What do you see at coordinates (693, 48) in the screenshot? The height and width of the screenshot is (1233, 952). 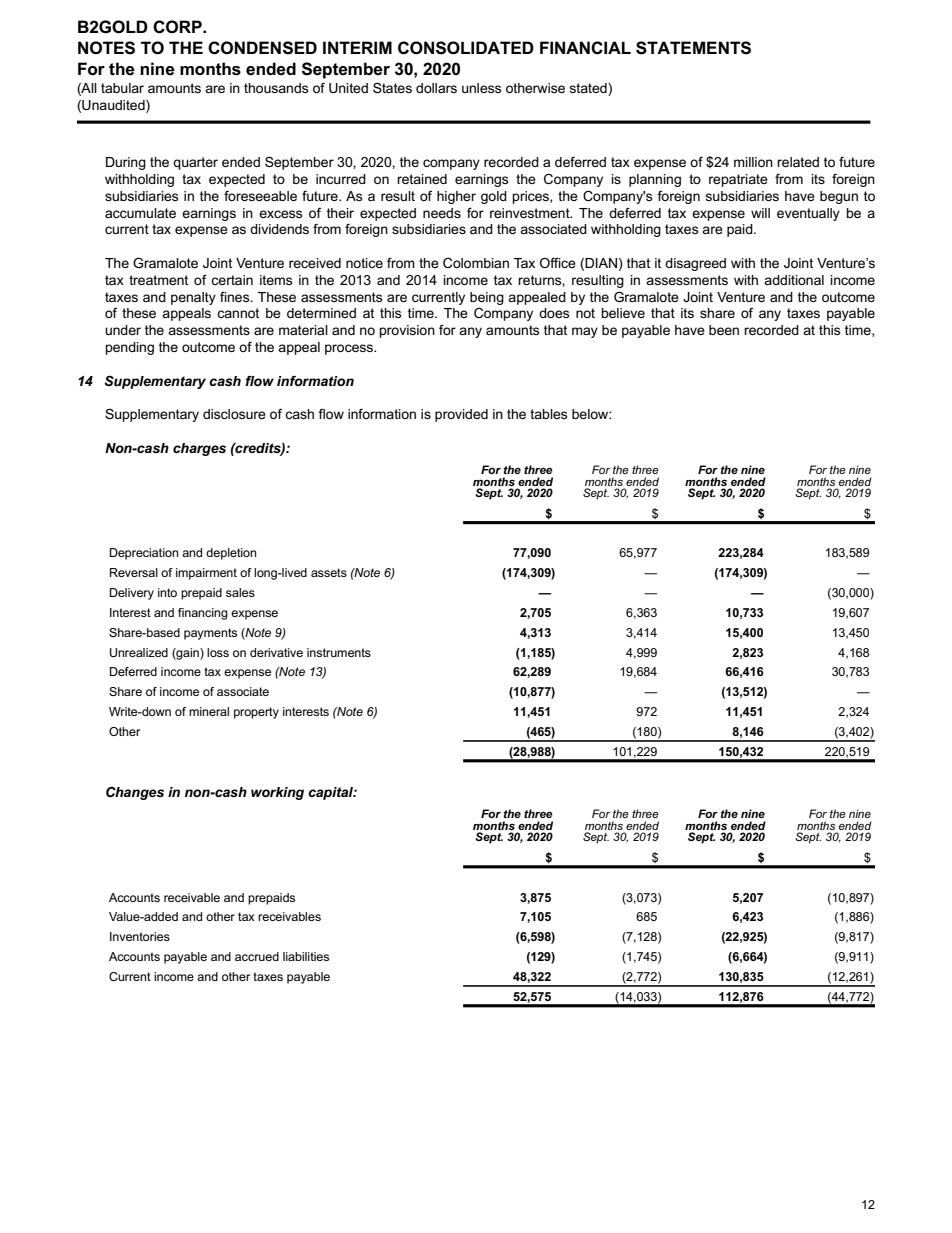 I see `STATEMENTS` at bounding box center [693, 48].
